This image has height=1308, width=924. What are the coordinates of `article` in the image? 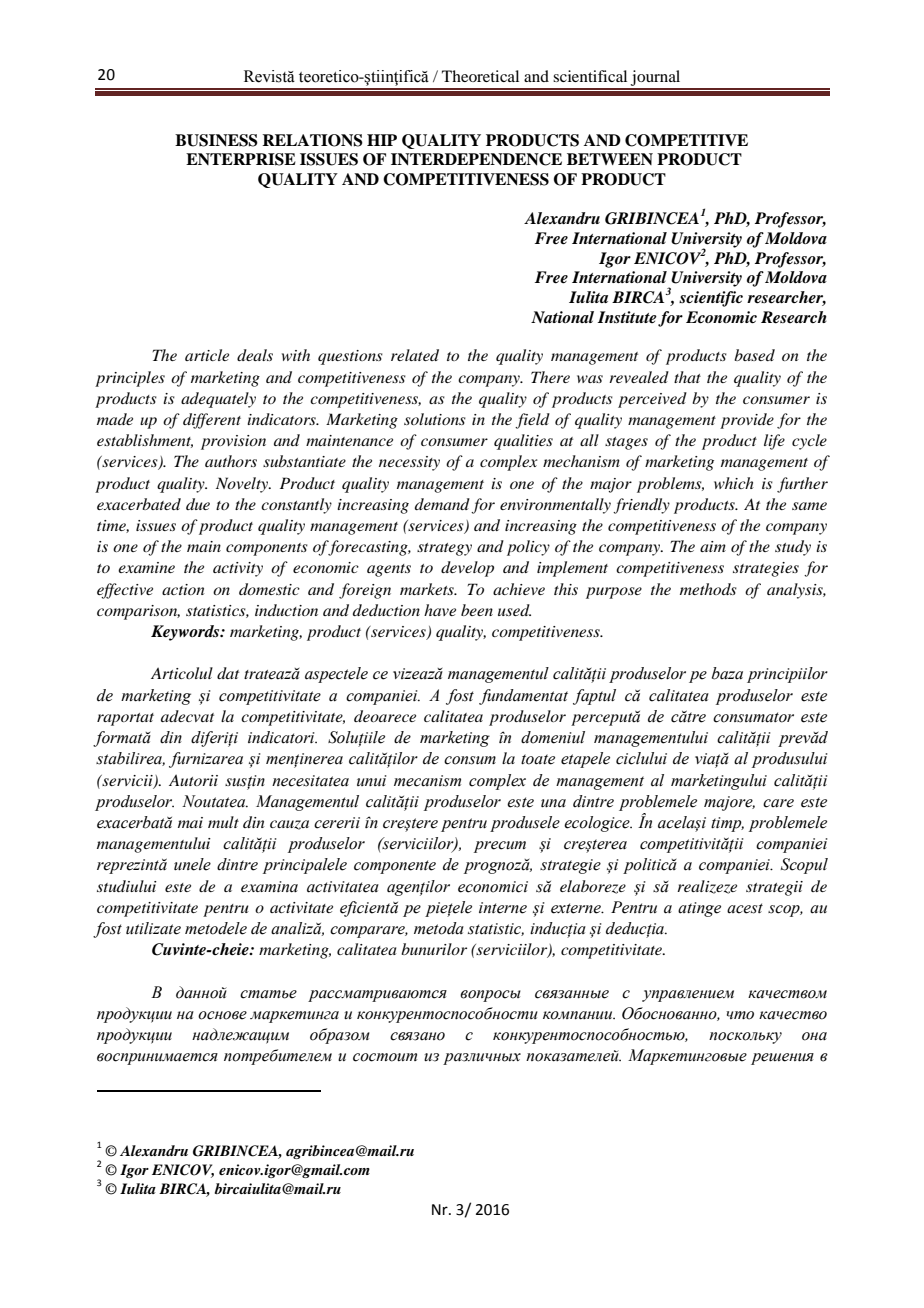 It's located at (207, 355).
